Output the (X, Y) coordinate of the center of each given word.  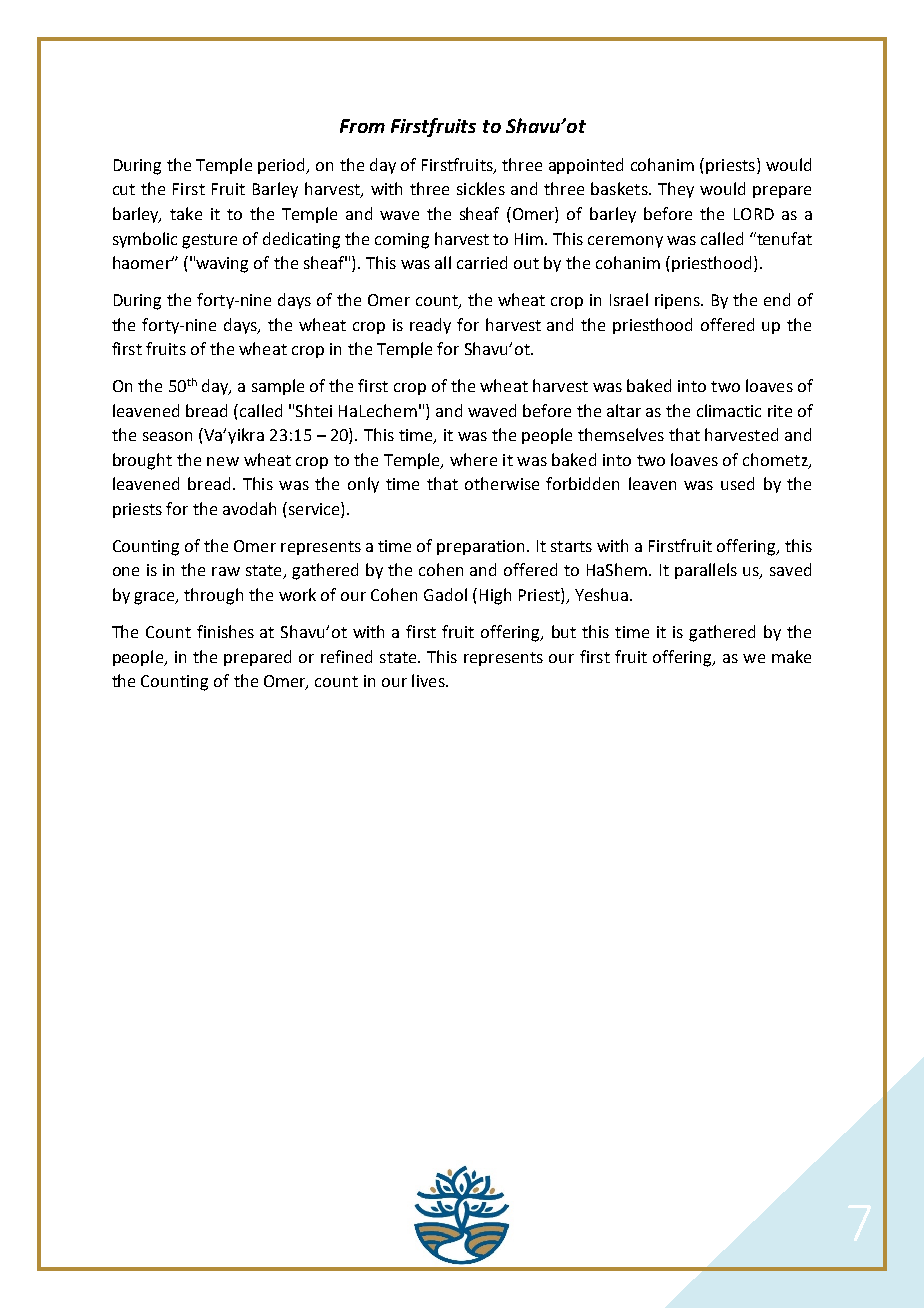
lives (429, 680)
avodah (249, 508)
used (737, 483)
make (791, 656)
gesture (209, 241)
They (676, 190)
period (283, 166)
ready (430, 326)
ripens (678, 301)
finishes (225, 631)
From (362, 126)
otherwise (502, 483)
